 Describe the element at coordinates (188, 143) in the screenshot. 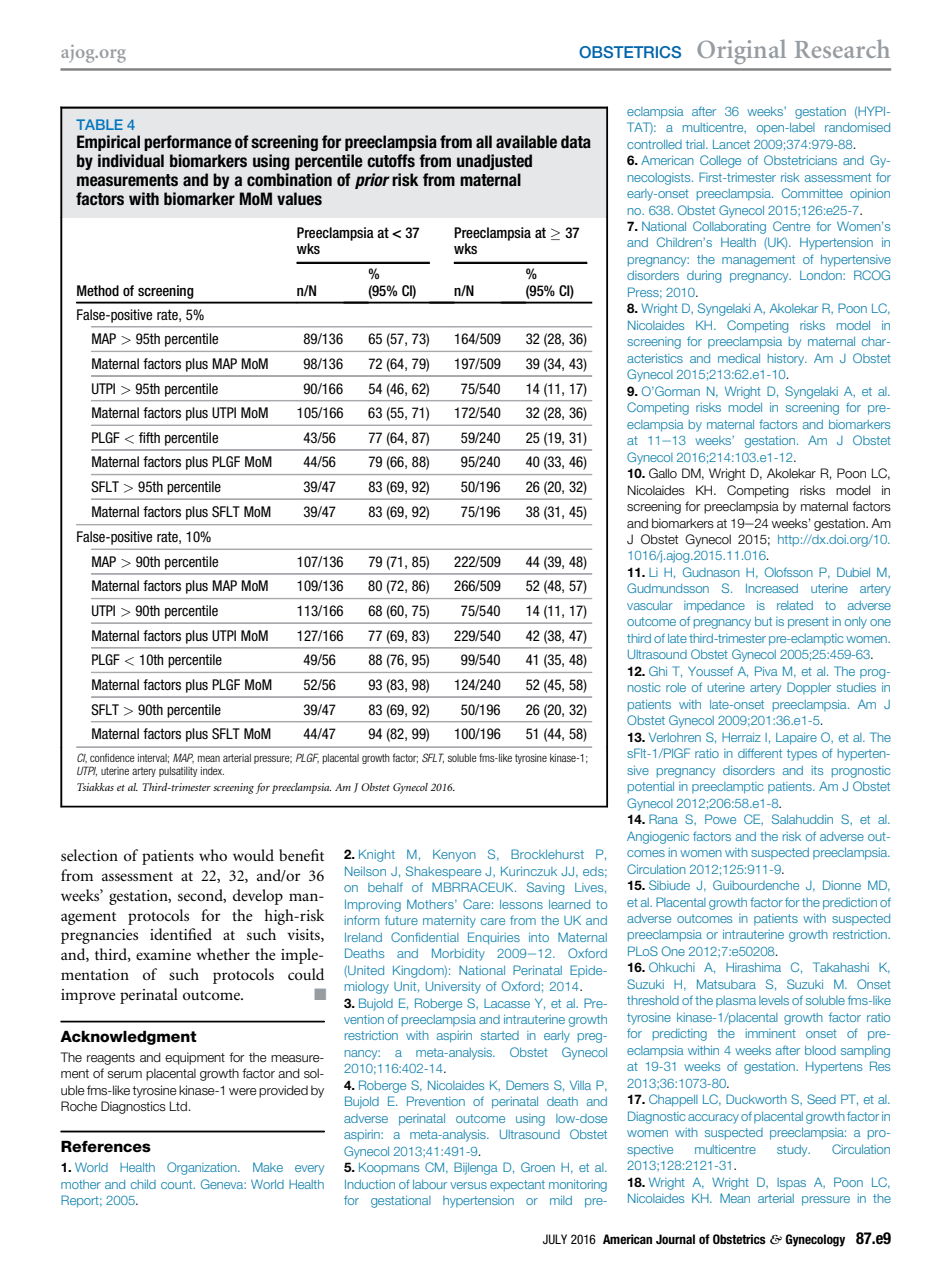

I see `performance` at that location.
